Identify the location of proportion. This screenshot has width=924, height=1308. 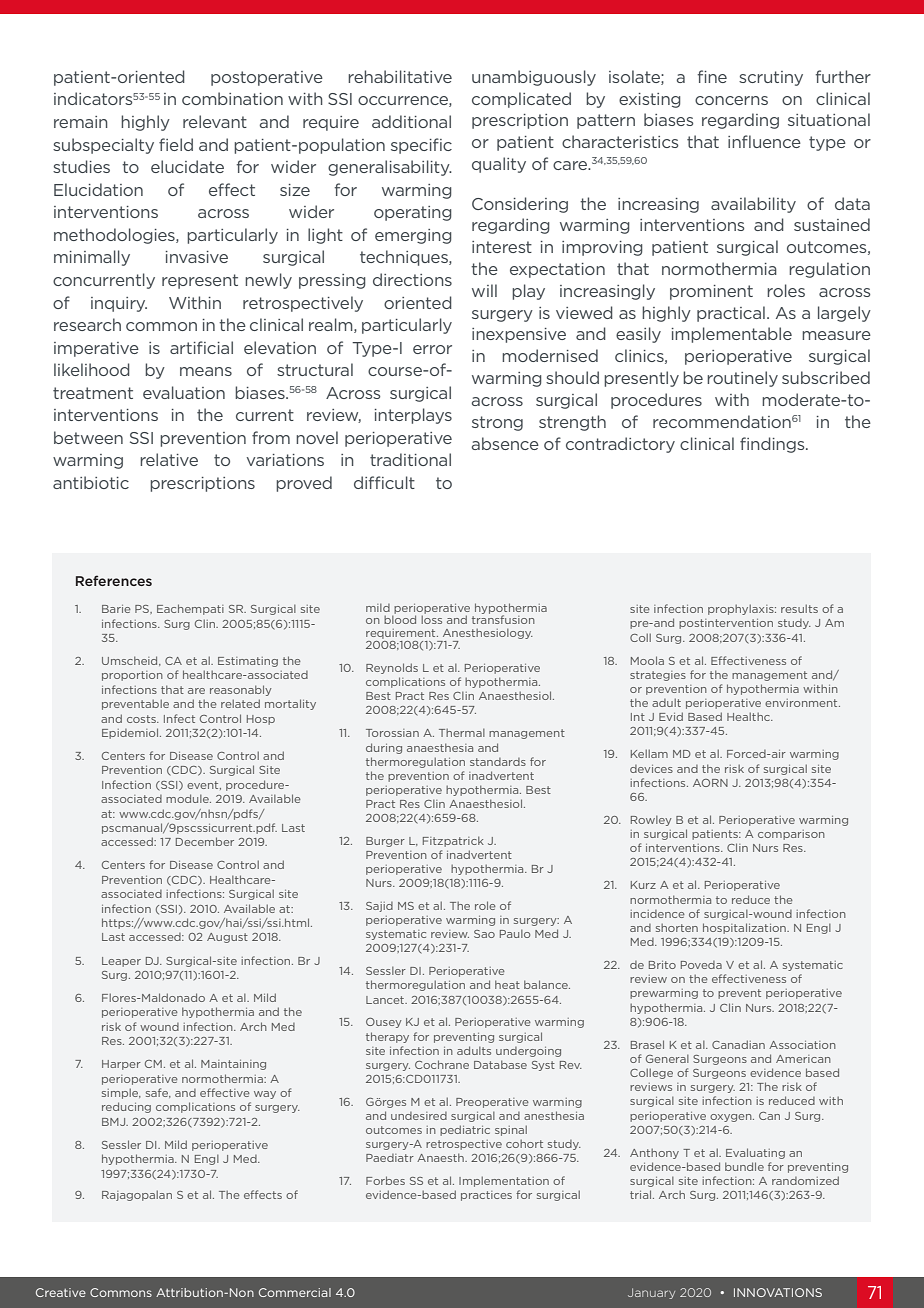
(132, 676).
